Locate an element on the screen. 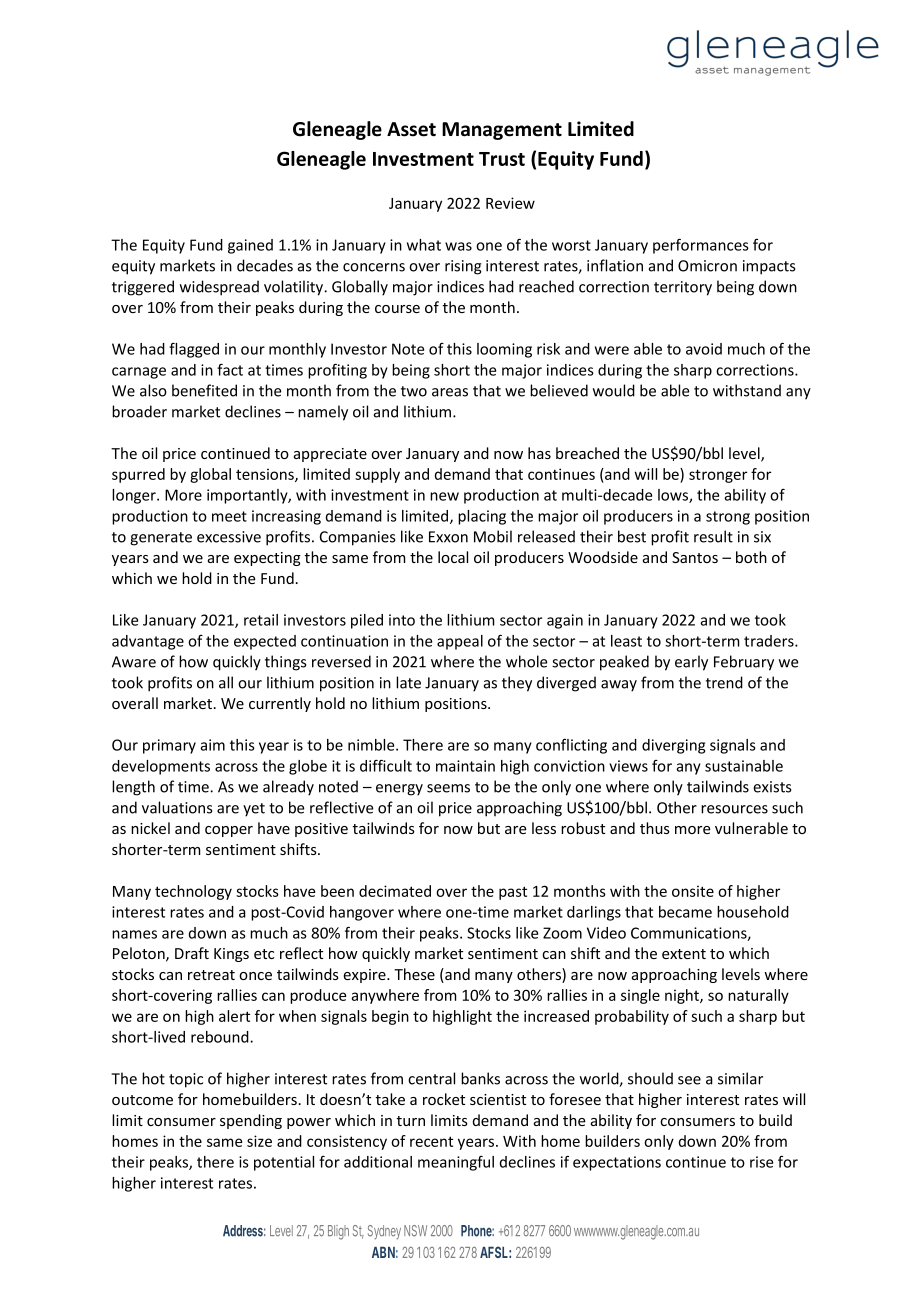 The image size is (924, 1307). excessive is located at coordinates (229, 537).
